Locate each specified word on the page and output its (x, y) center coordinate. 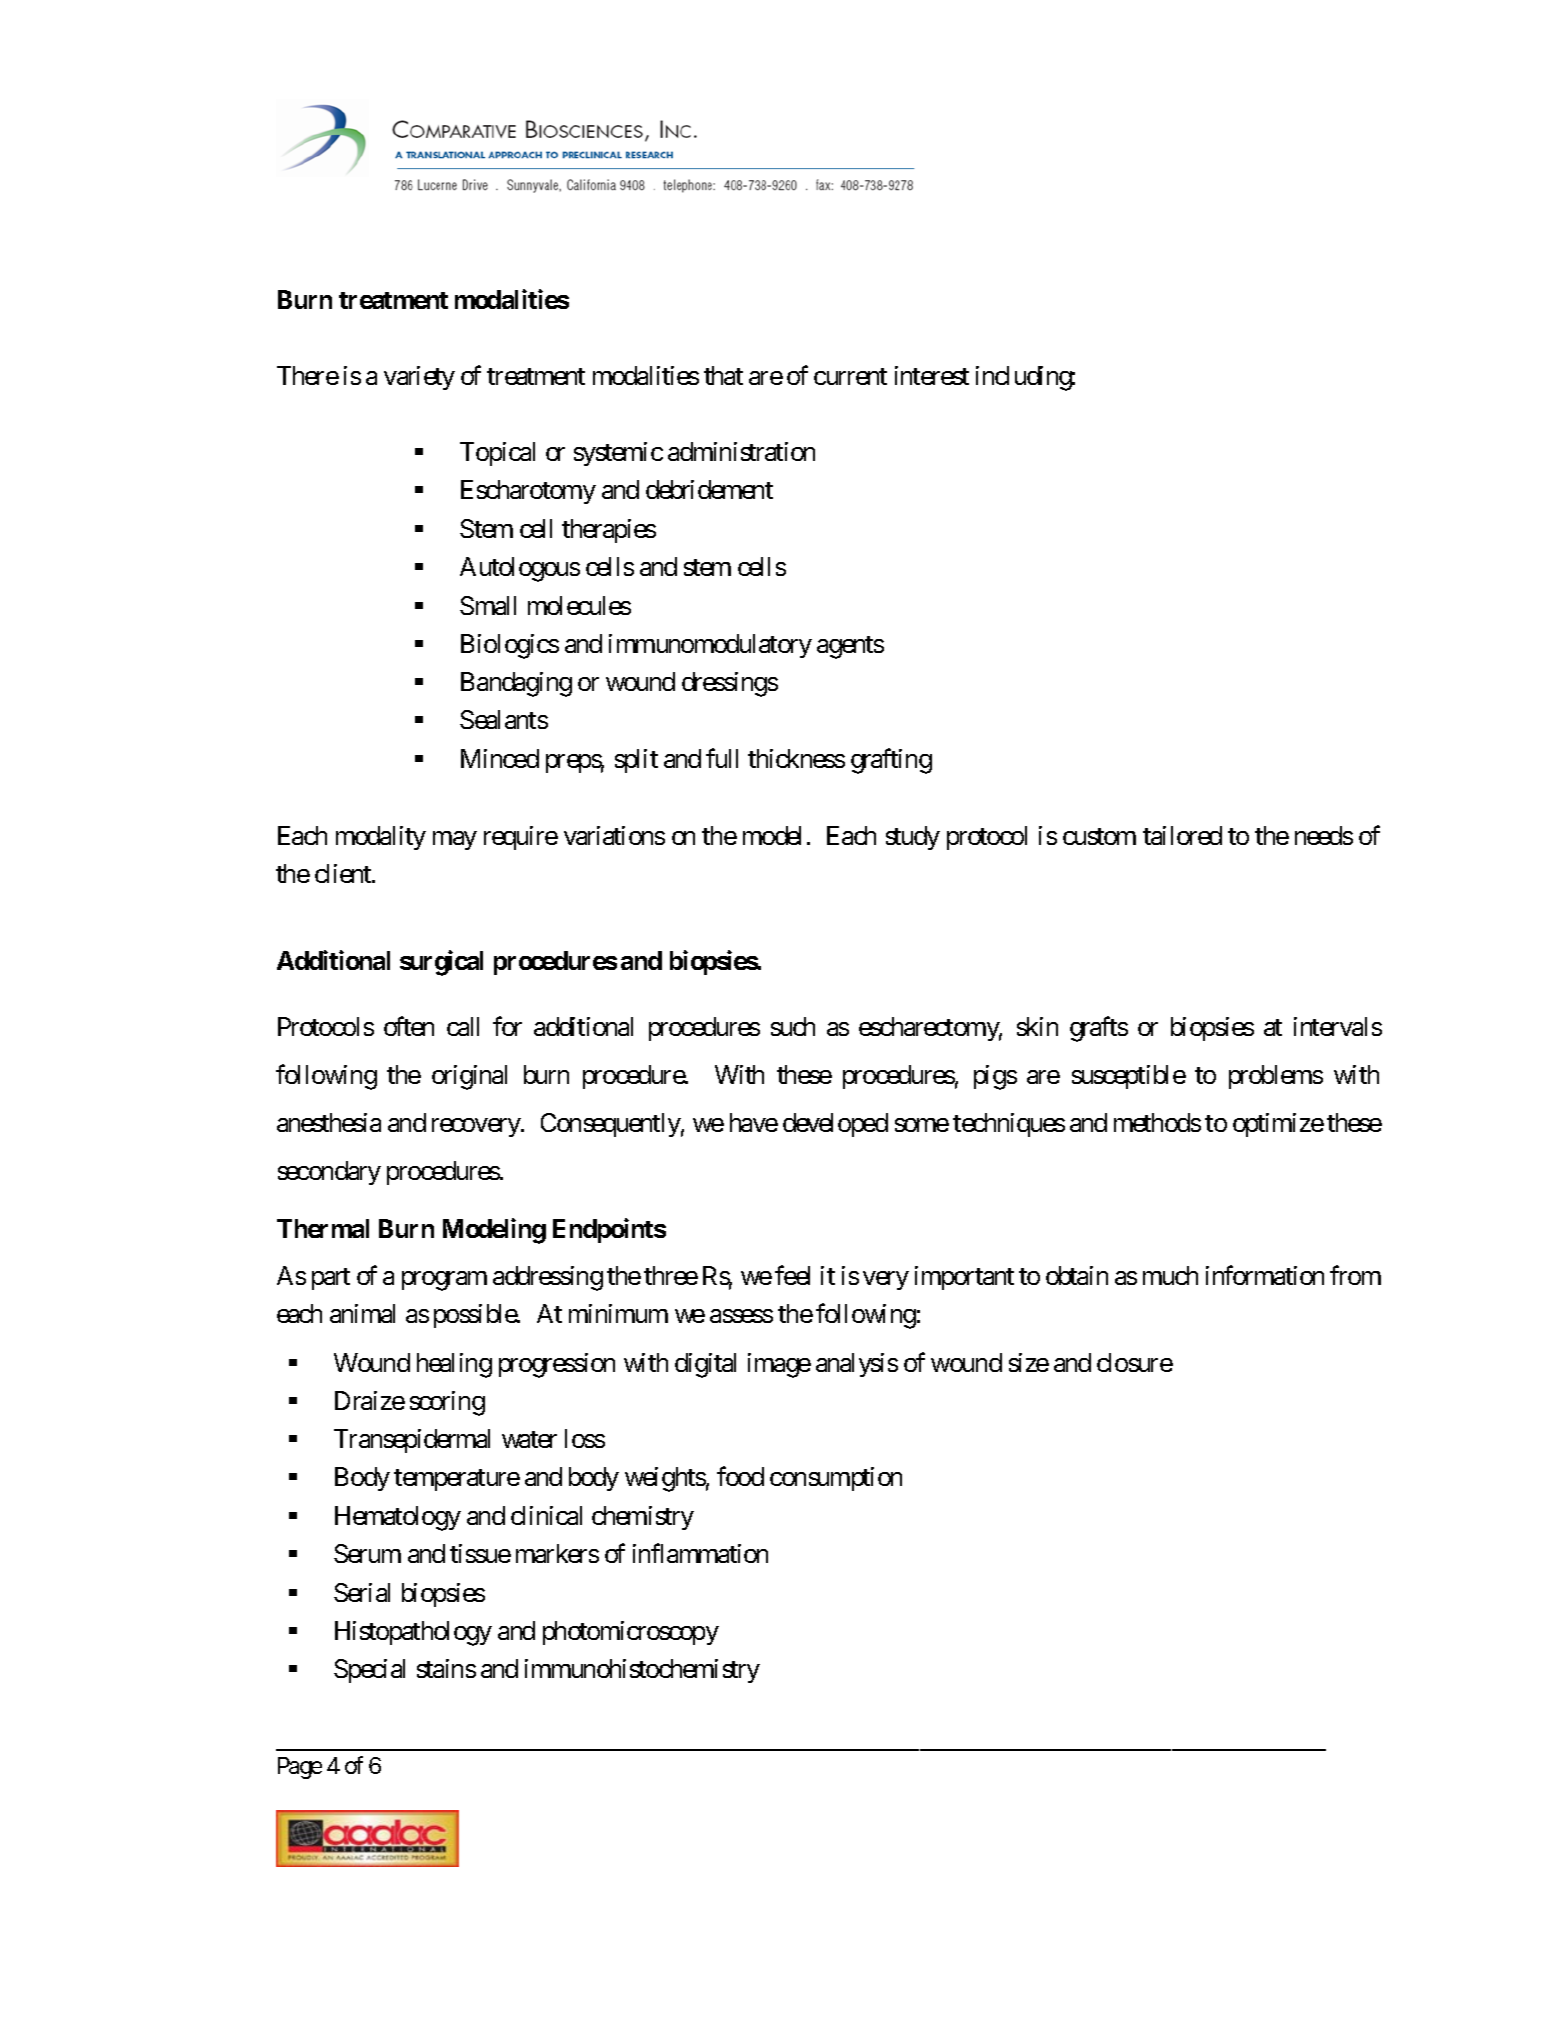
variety (419, 378)
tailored (1182, 835)
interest (932, 375)
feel (792, 1275)
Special (369, 1671)
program (444, 1281)
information (1265, 1275)
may (455, 840)
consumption (836, 1479)
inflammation (700, 1553)
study (913, 838)
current (850, 376)
